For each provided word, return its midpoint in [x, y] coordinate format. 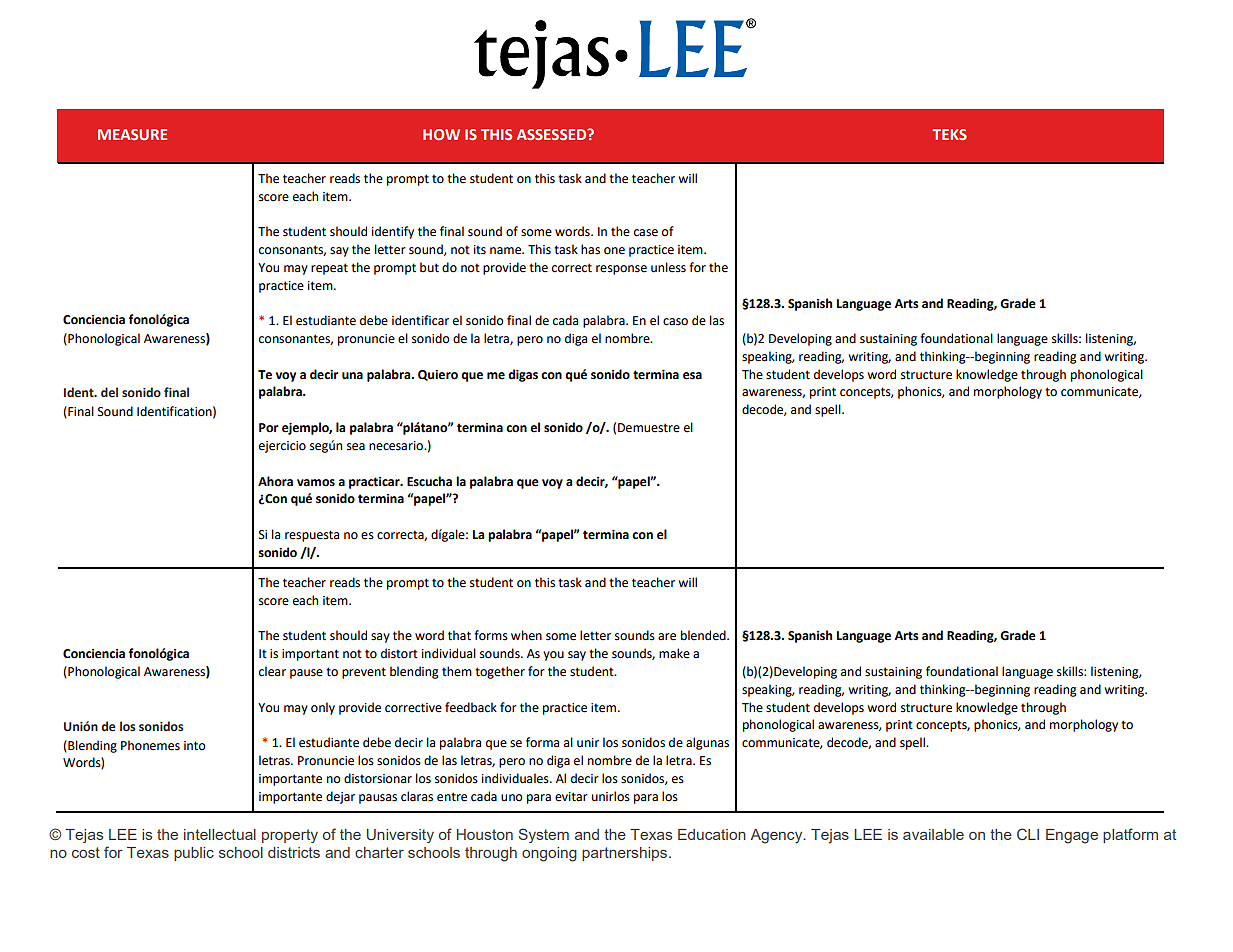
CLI [1028, 834]
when [526, 635]
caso [675, 322]
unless [668, 267]
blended [704, 635]
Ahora [275, 481]
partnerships [624, 854]
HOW [441, 134]
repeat [329, 269]
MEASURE [132, 134]
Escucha [429, 481]
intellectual [220, 834]
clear [272, 671]
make [674, 653]
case [646, 233]
